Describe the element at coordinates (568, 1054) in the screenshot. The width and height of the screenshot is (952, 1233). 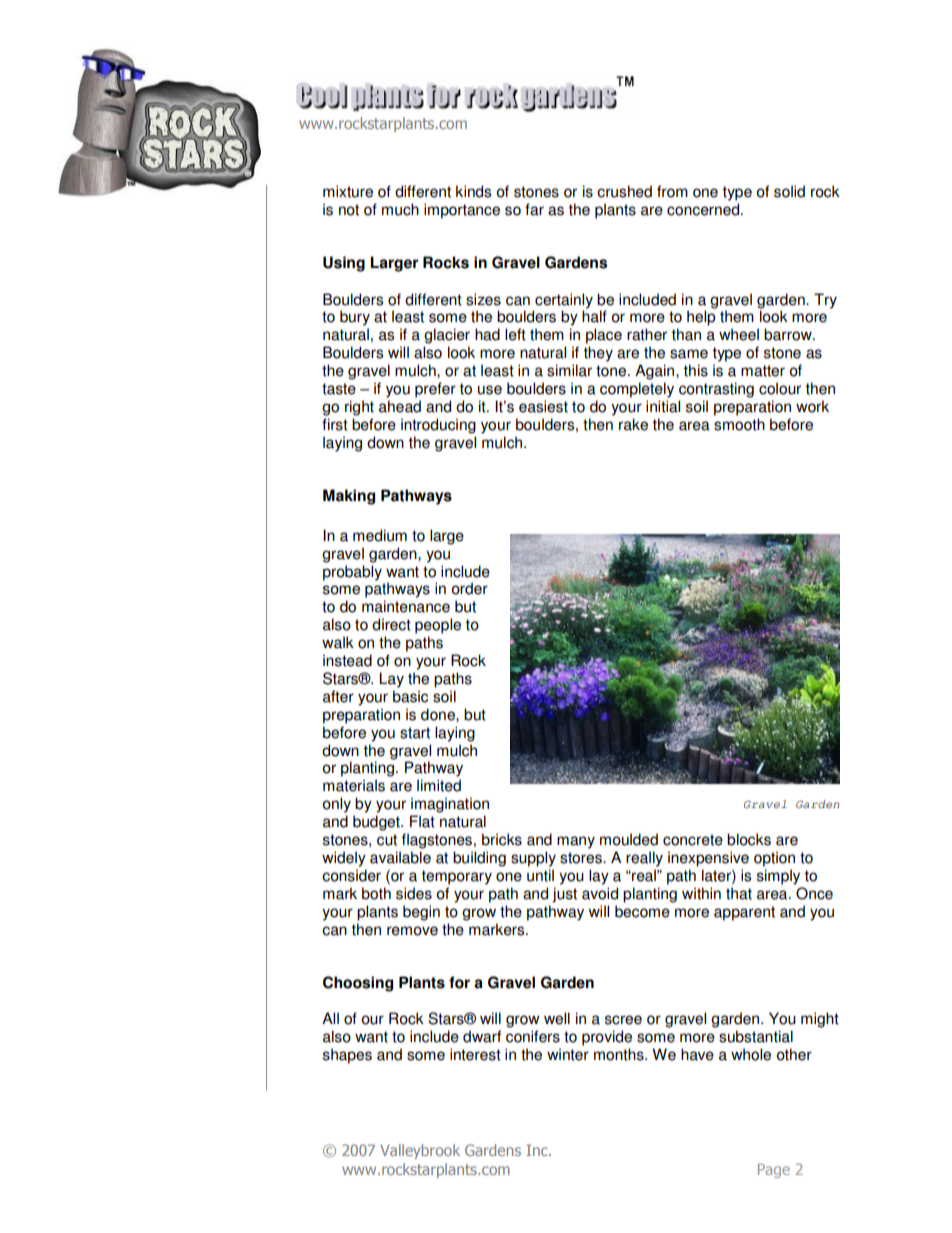
I see `winter` at that location.
